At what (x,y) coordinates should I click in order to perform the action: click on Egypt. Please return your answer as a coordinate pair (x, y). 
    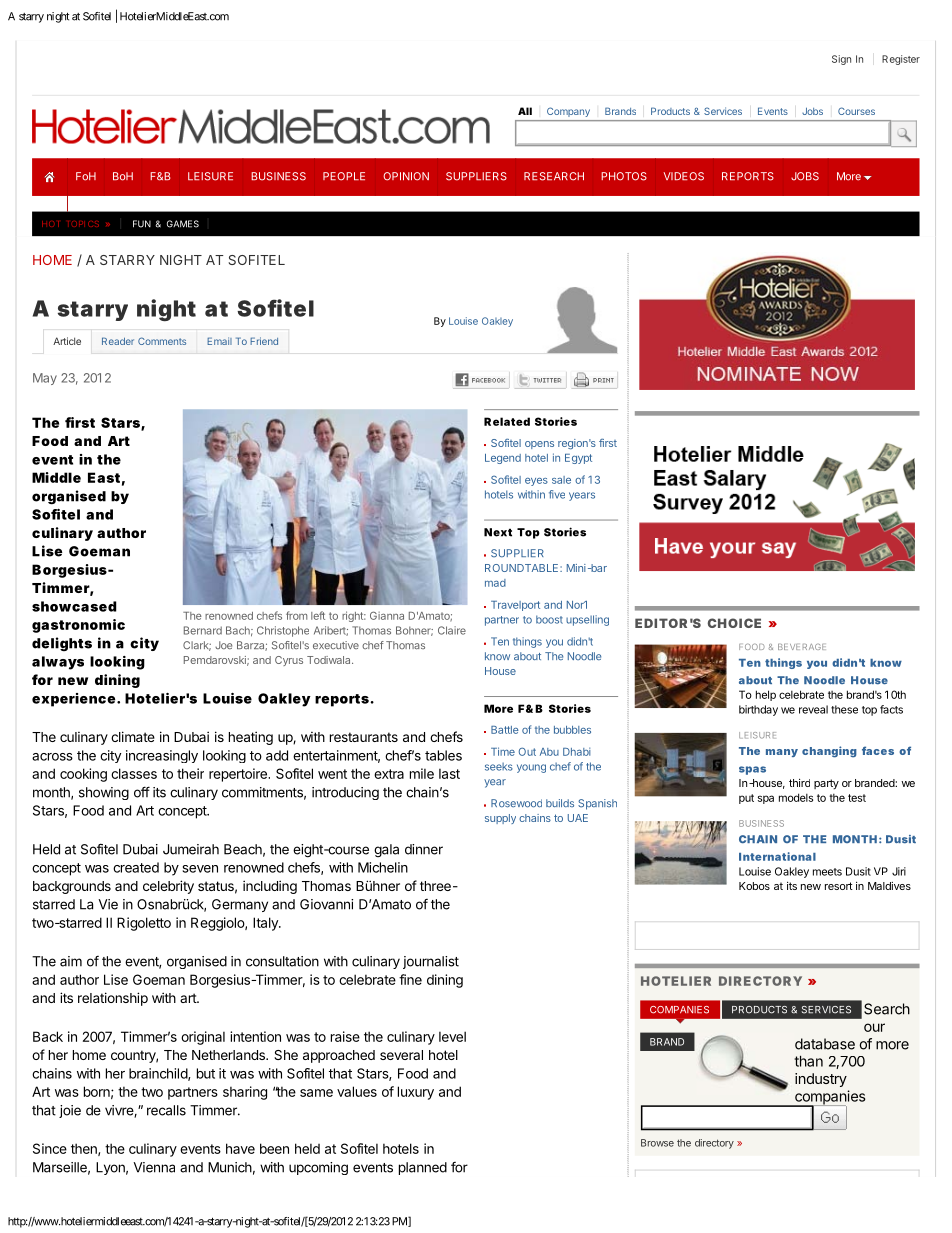
    Looking at the image, I should click on (578, 459).
